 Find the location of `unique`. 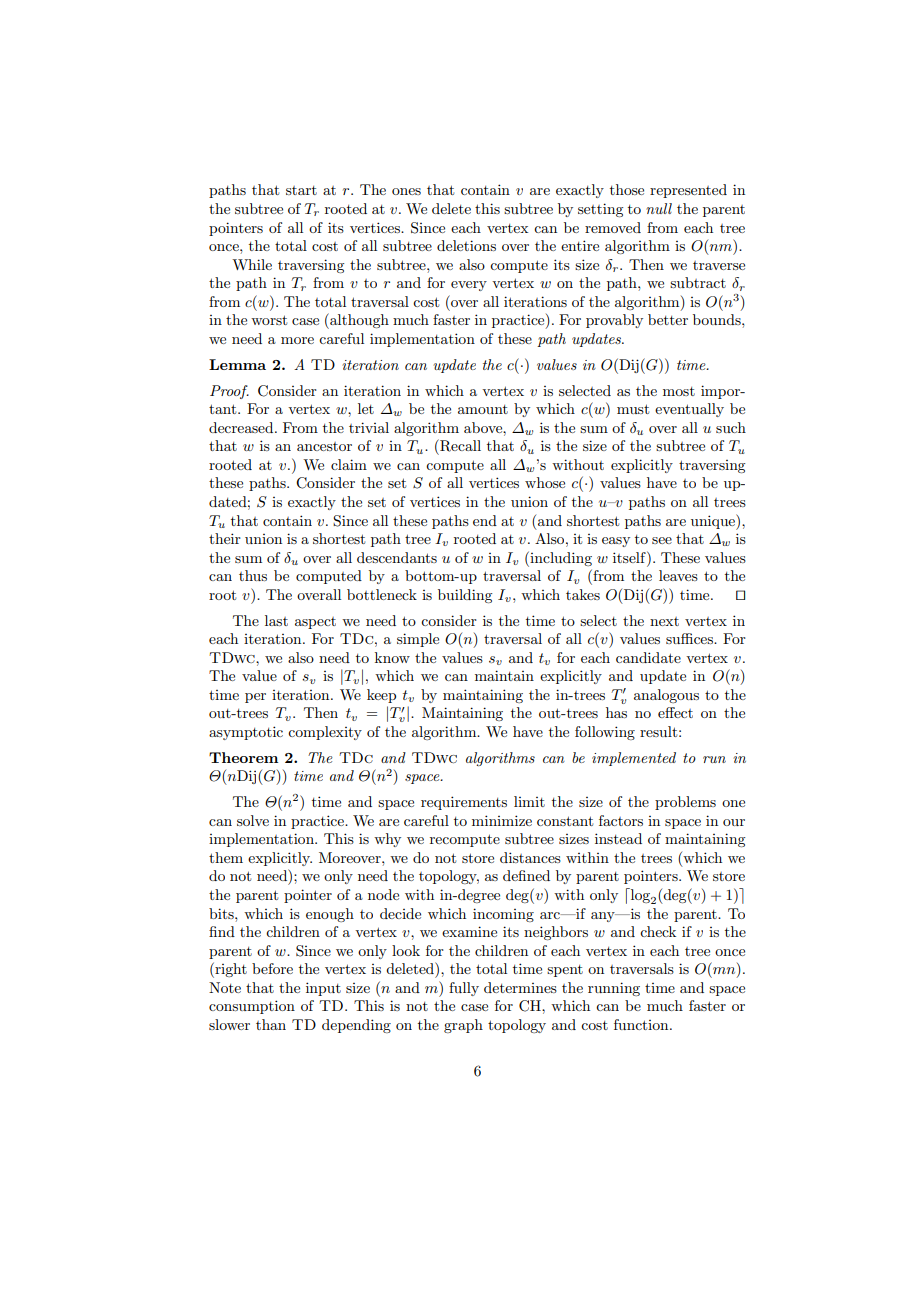

unique is located at coordinates (714, 522).
